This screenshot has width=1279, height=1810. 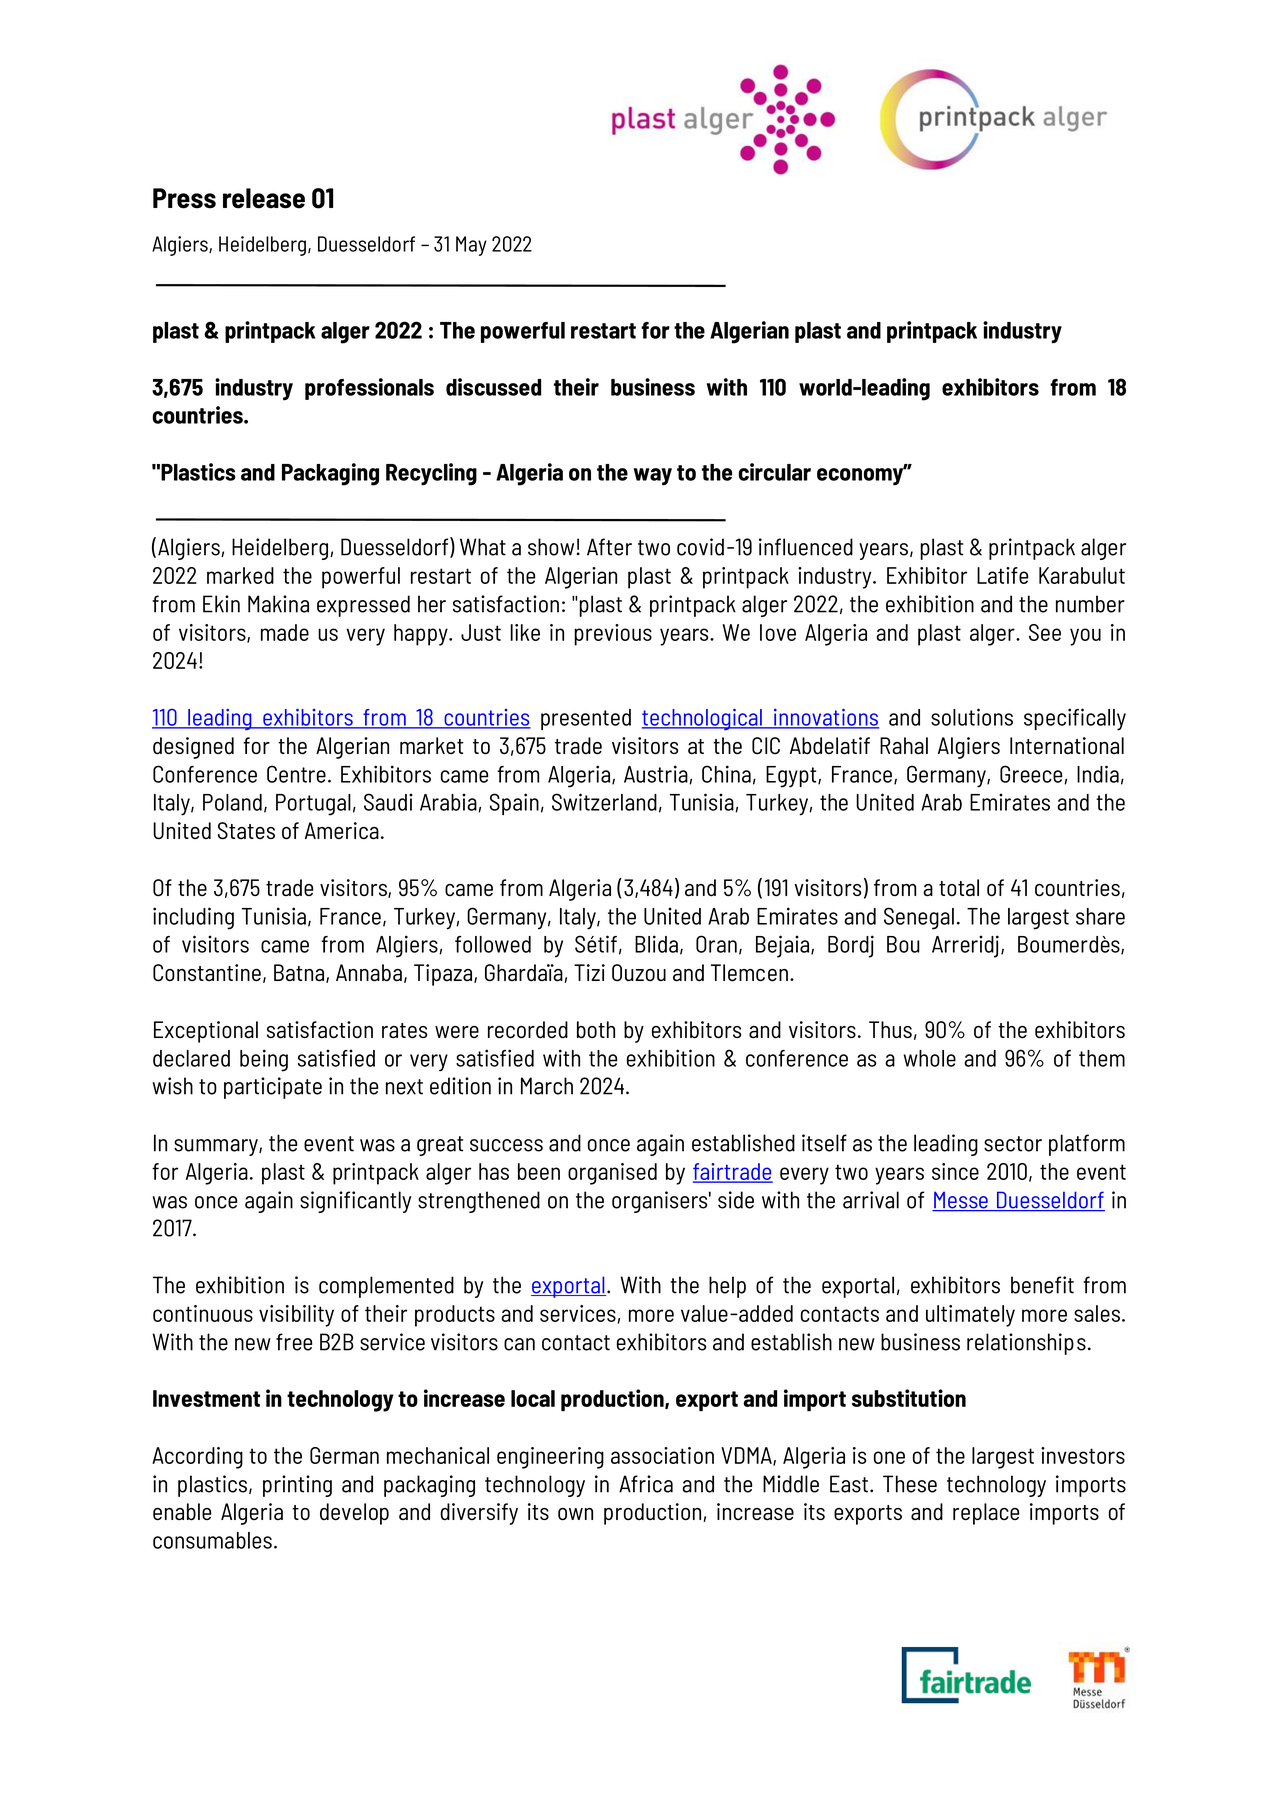 I want to click on previous, so click(x=613, y=635).
